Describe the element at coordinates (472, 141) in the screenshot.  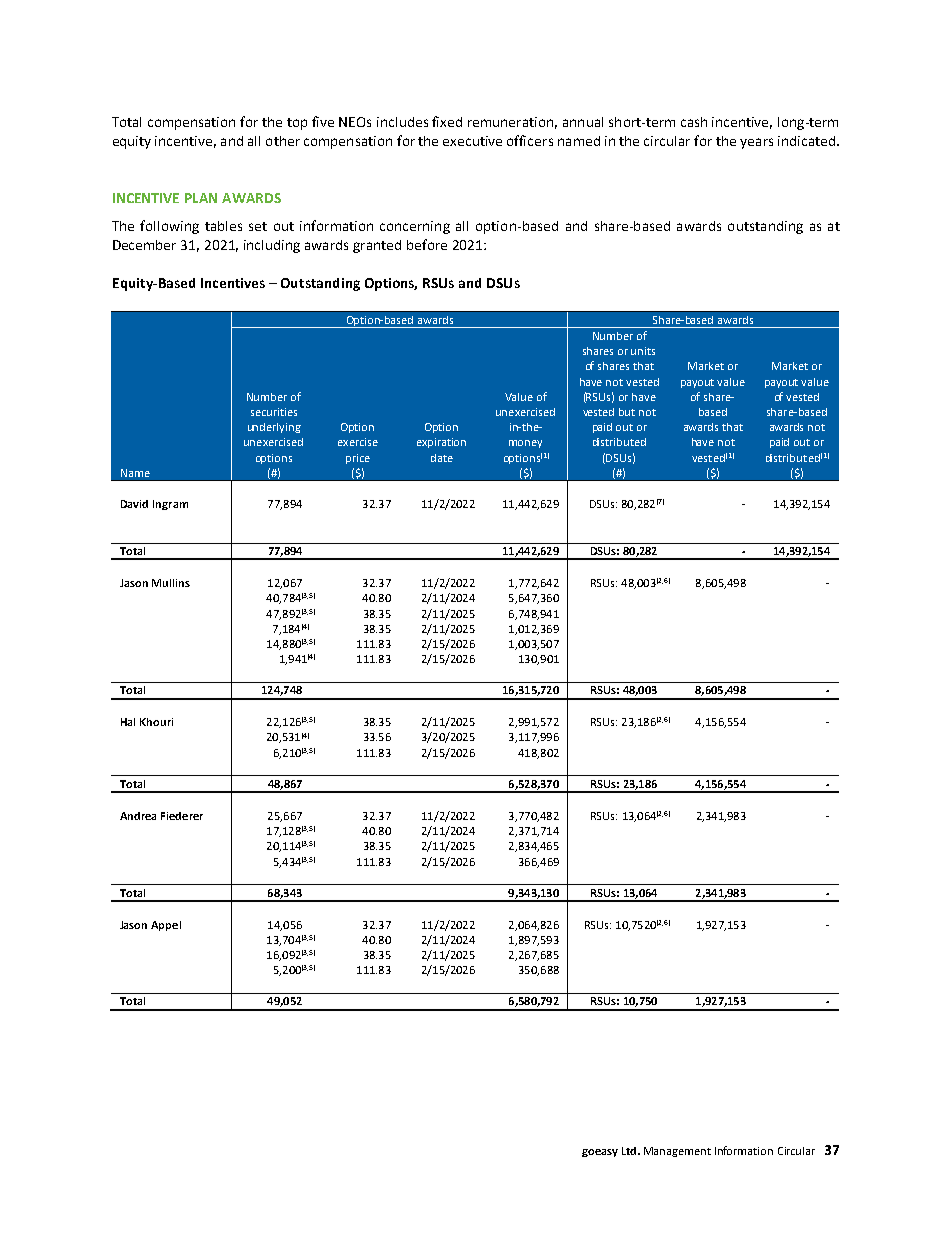
I see `executive` at that location.
